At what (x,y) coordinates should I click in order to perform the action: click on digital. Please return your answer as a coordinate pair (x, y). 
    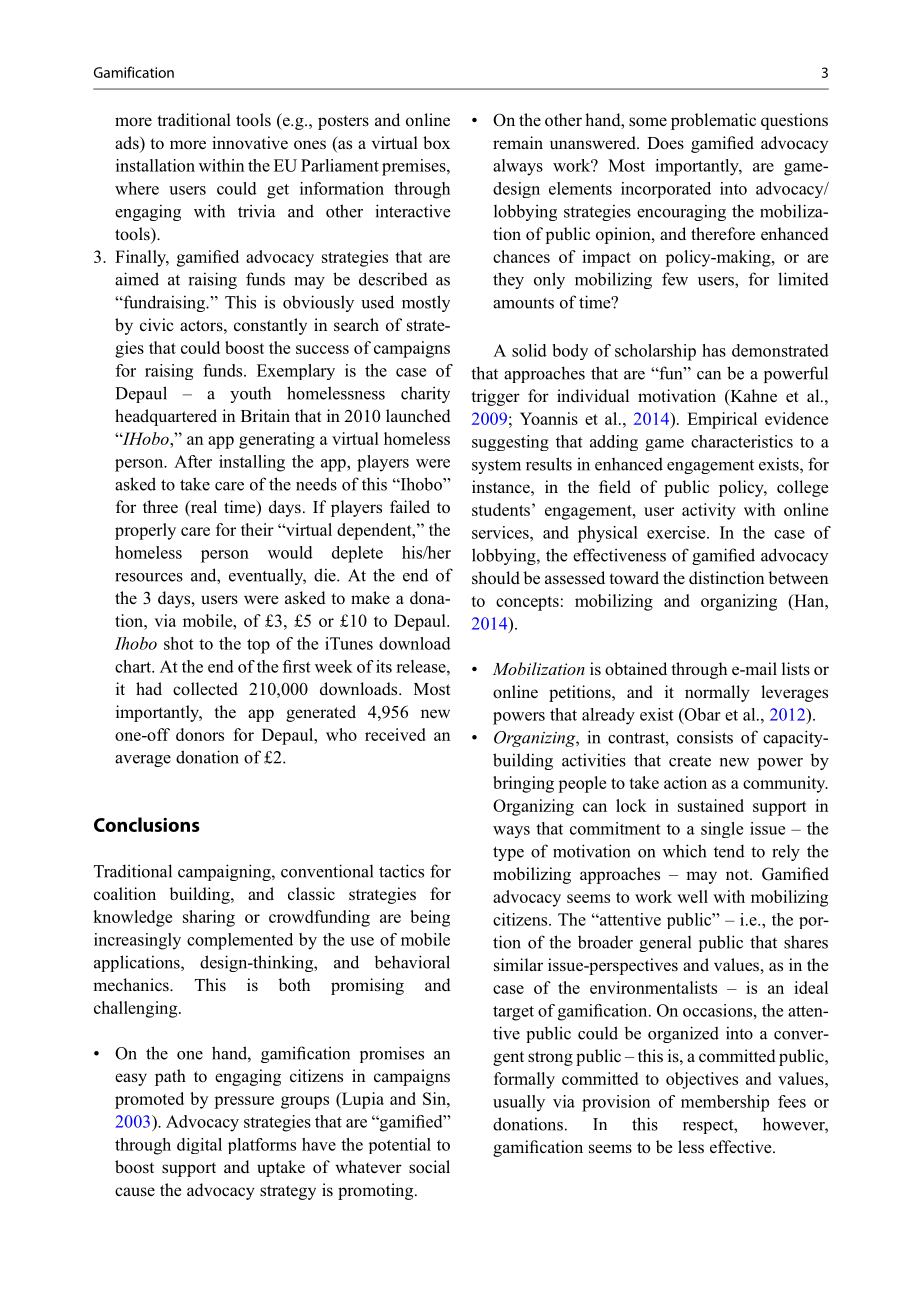
    Looking at the image, I should click on (199, 1146).
